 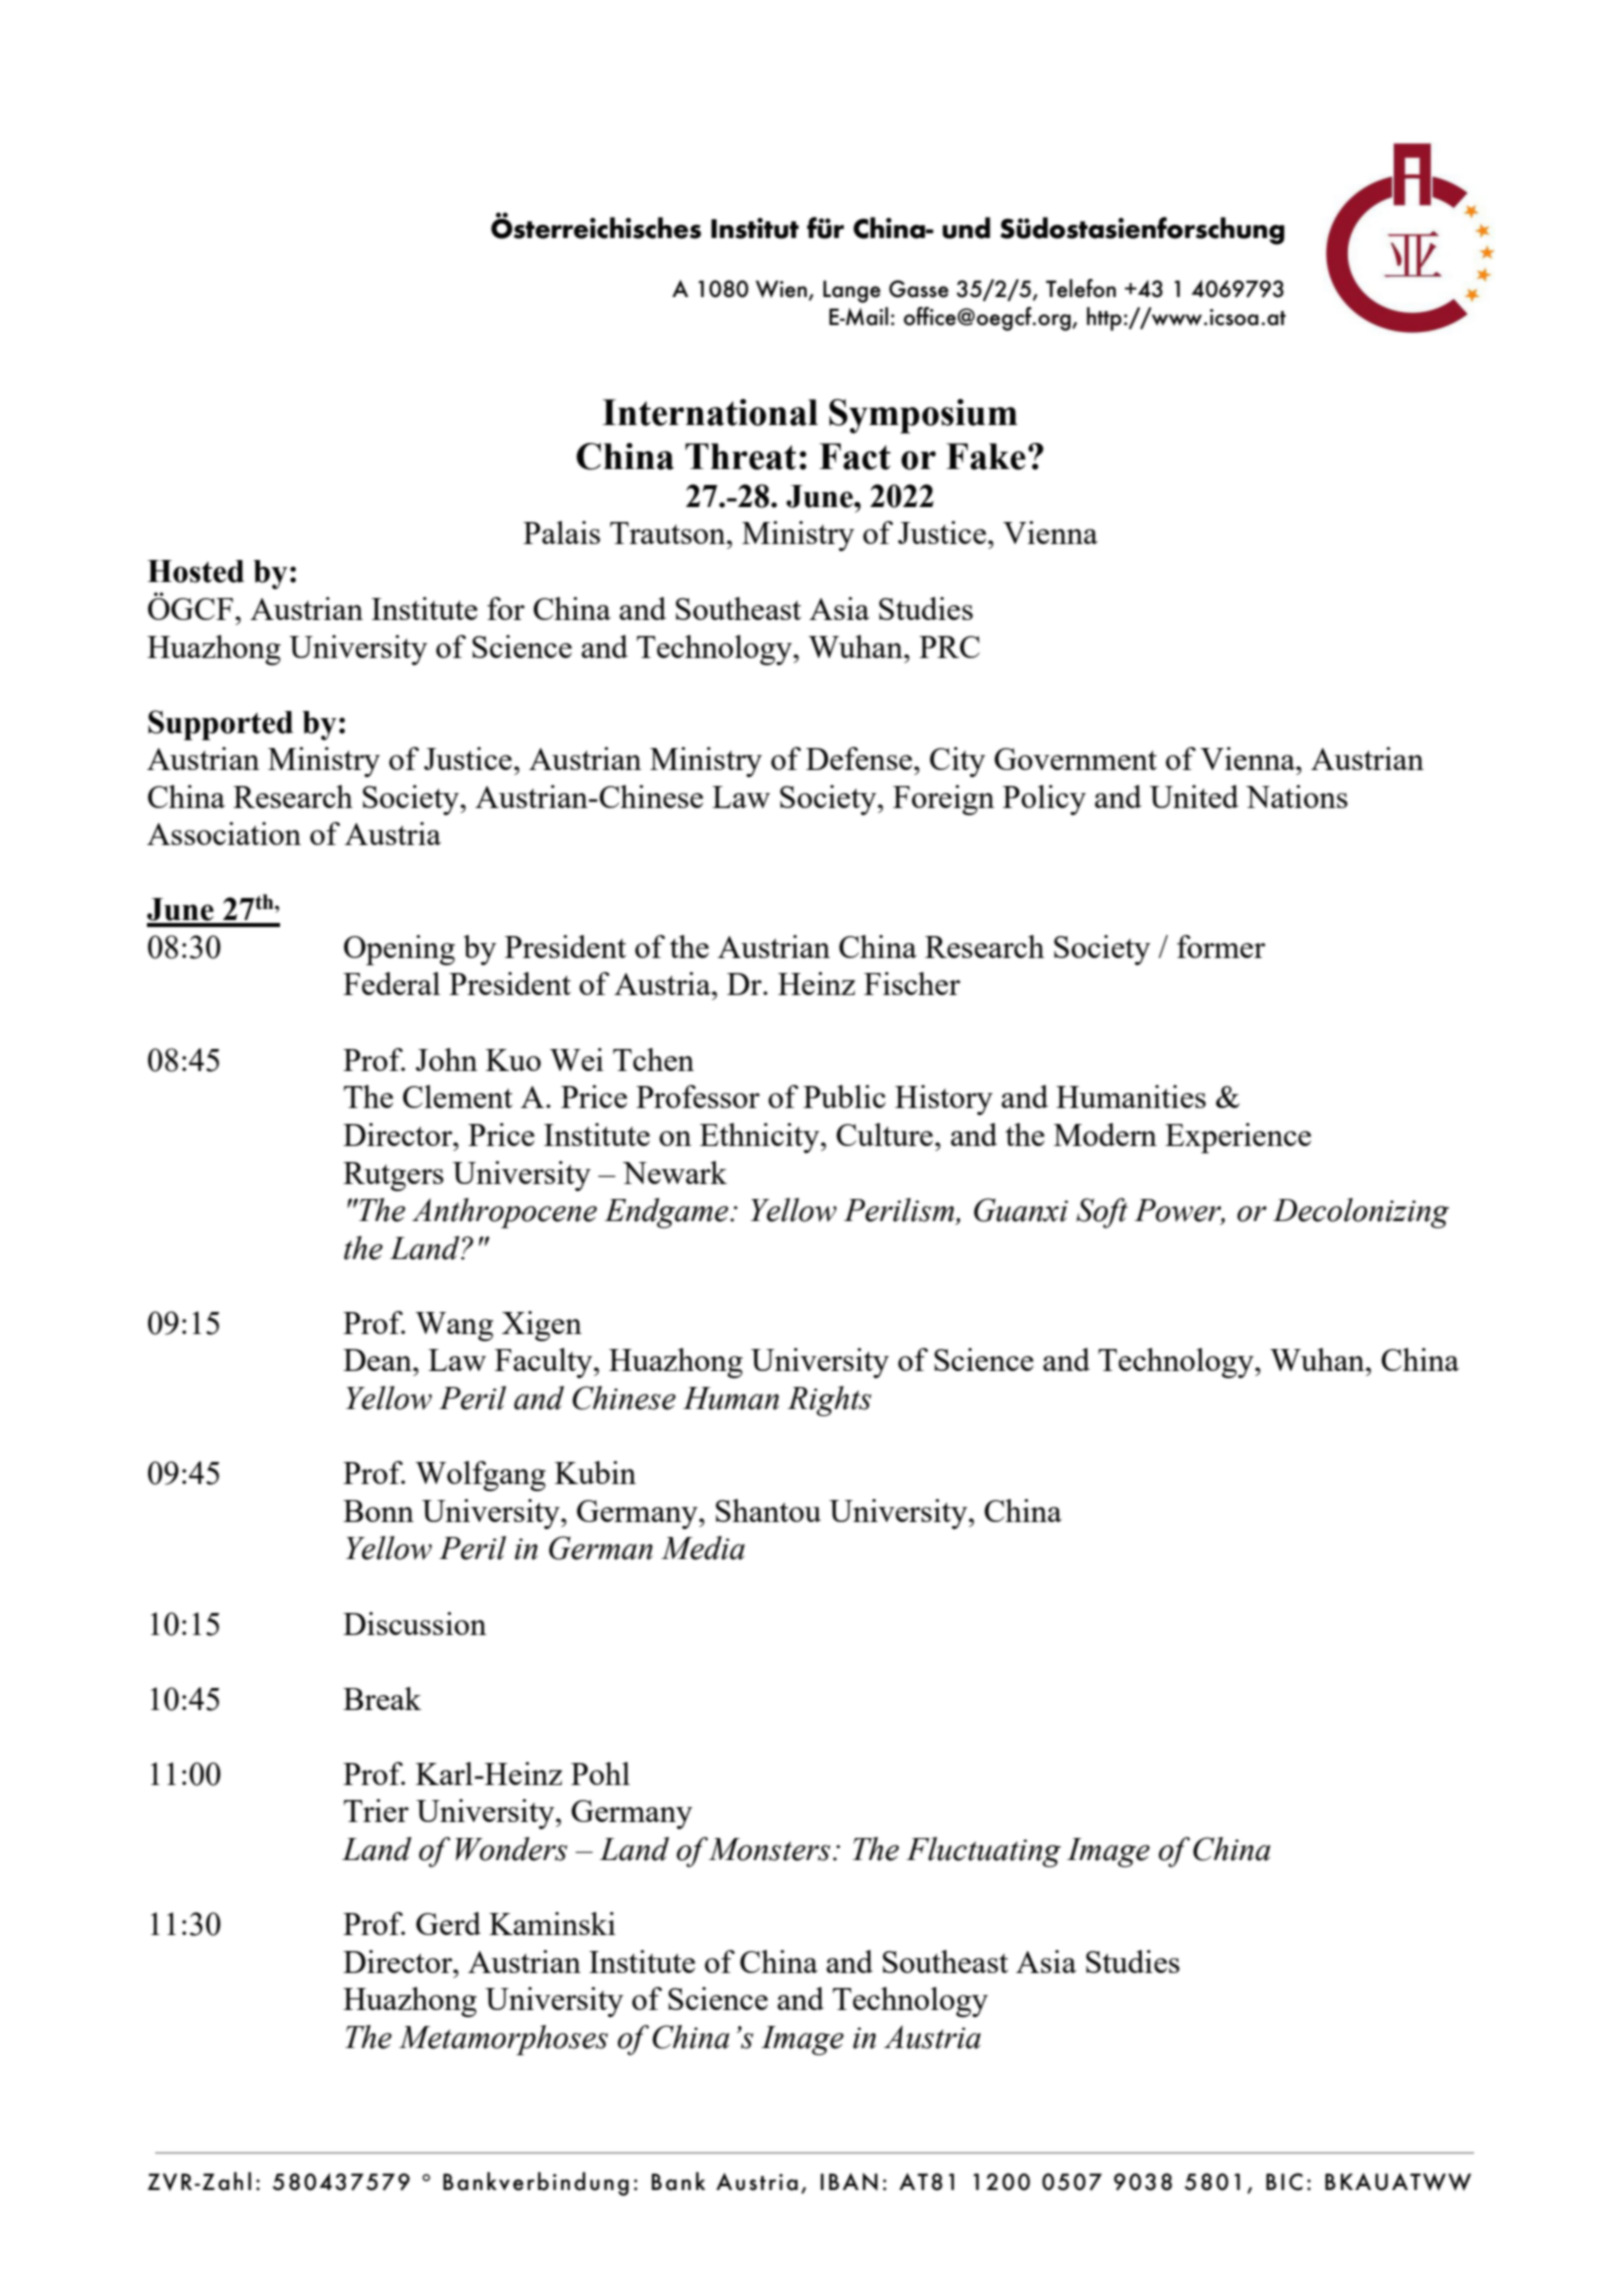 I want to click on Wien, so click(x=781, y=289).
